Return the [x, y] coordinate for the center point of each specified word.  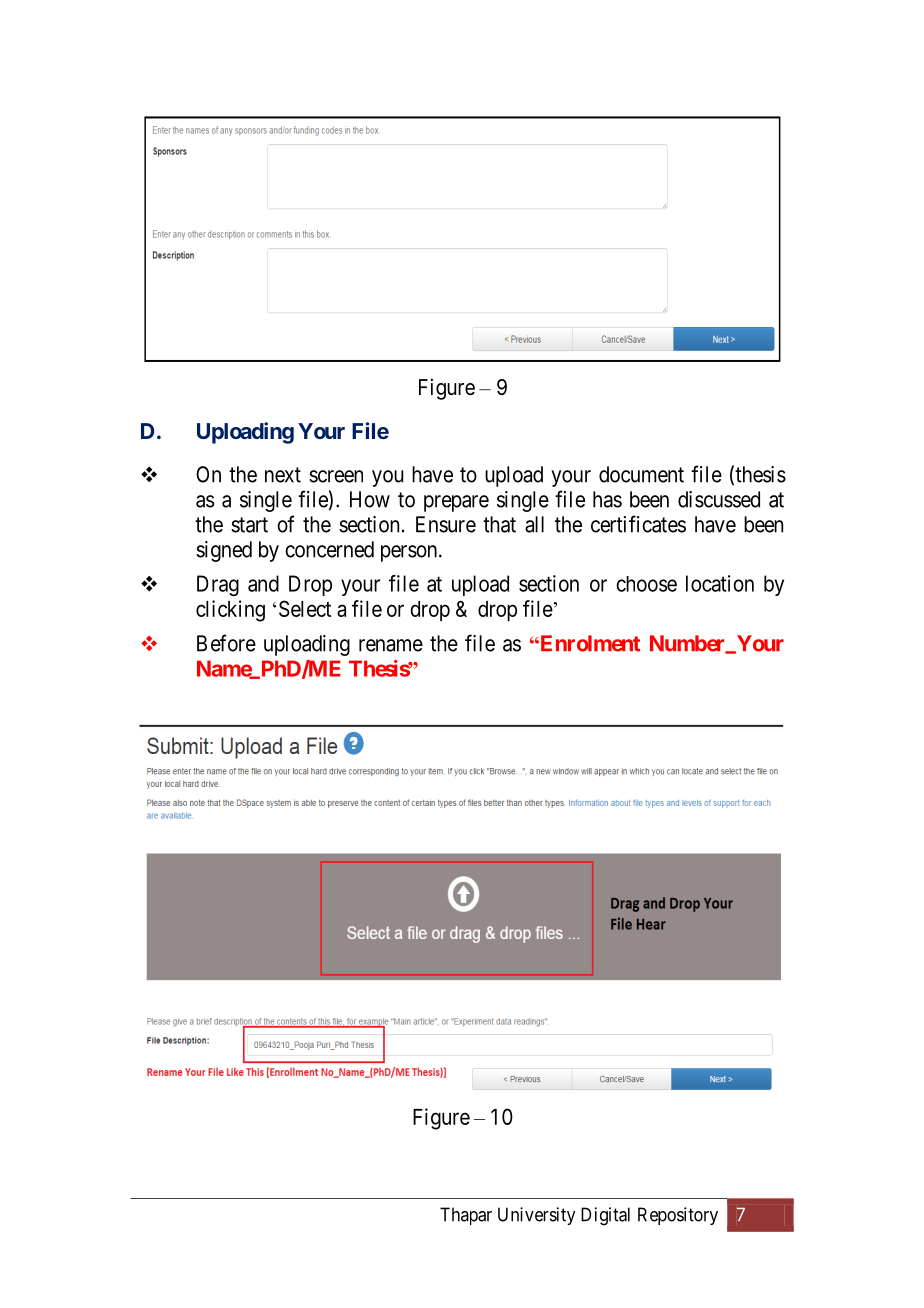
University [536, 1216]
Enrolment [589, 643]
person [410, 553]
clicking [230, 611]
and [263, 583]
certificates [638, 524]
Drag [218, 585]
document [641, 474]
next [283, 475]
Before [226, 643]
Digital [605, 1216]
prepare [456, 503]
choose [646, 584]
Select [305, 608]
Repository [678, 1216]
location [720, 583]
